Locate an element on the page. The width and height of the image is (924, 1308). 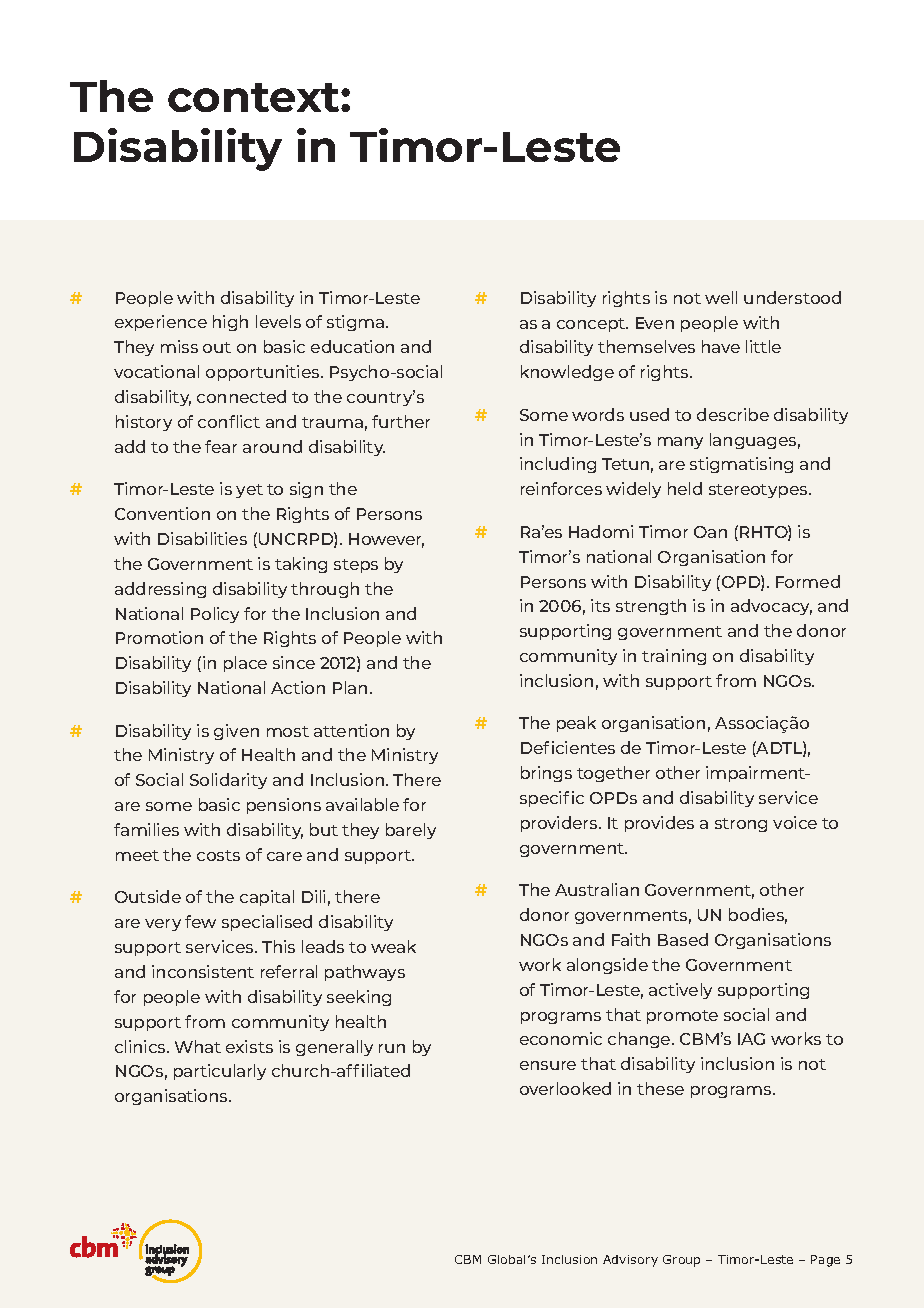
particularly is located at coordinates (220, 1072).
